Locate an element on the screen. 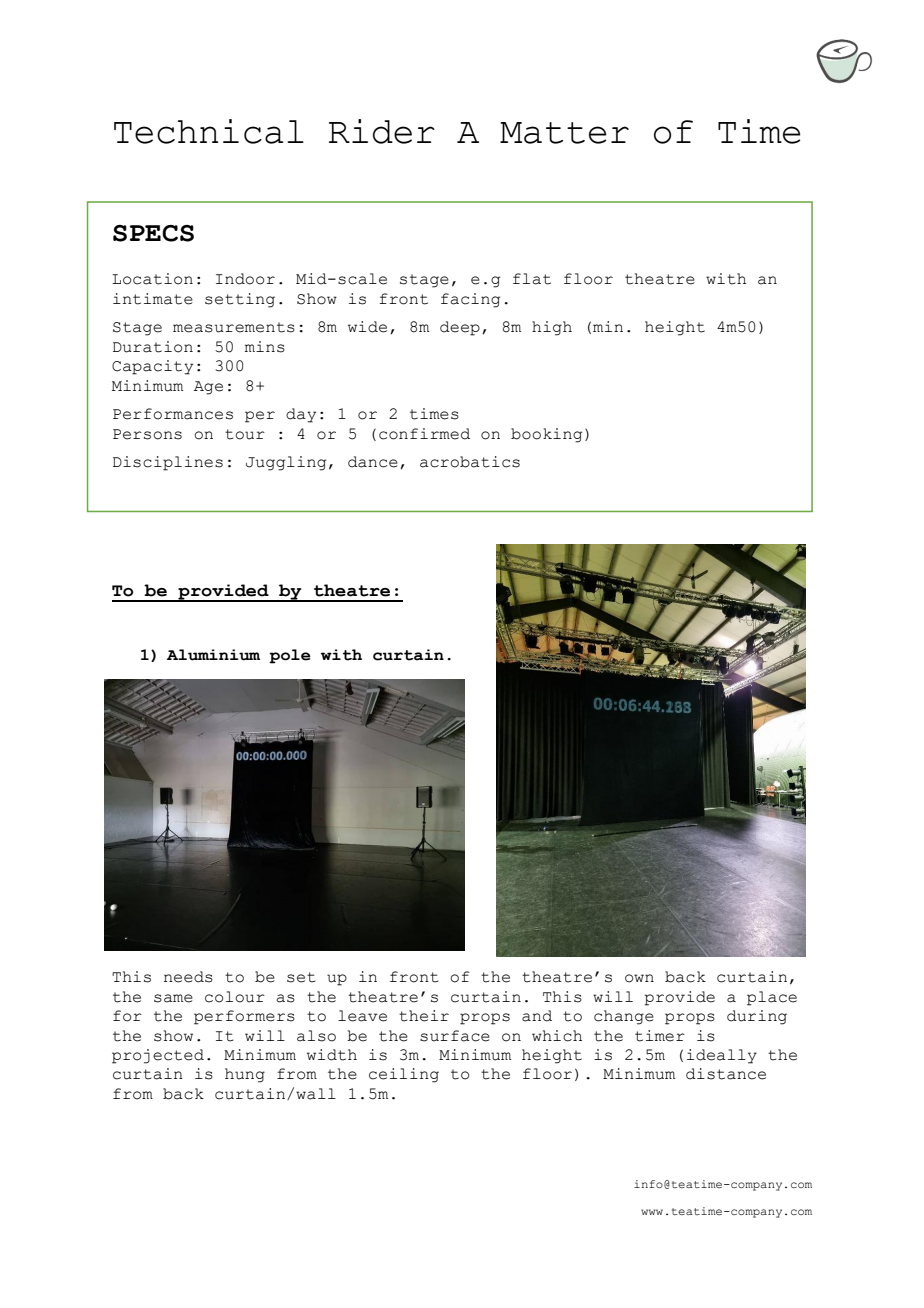 The height and width of the screenshot is (1308, 924). Rider is located at coordinates (382, 131).
